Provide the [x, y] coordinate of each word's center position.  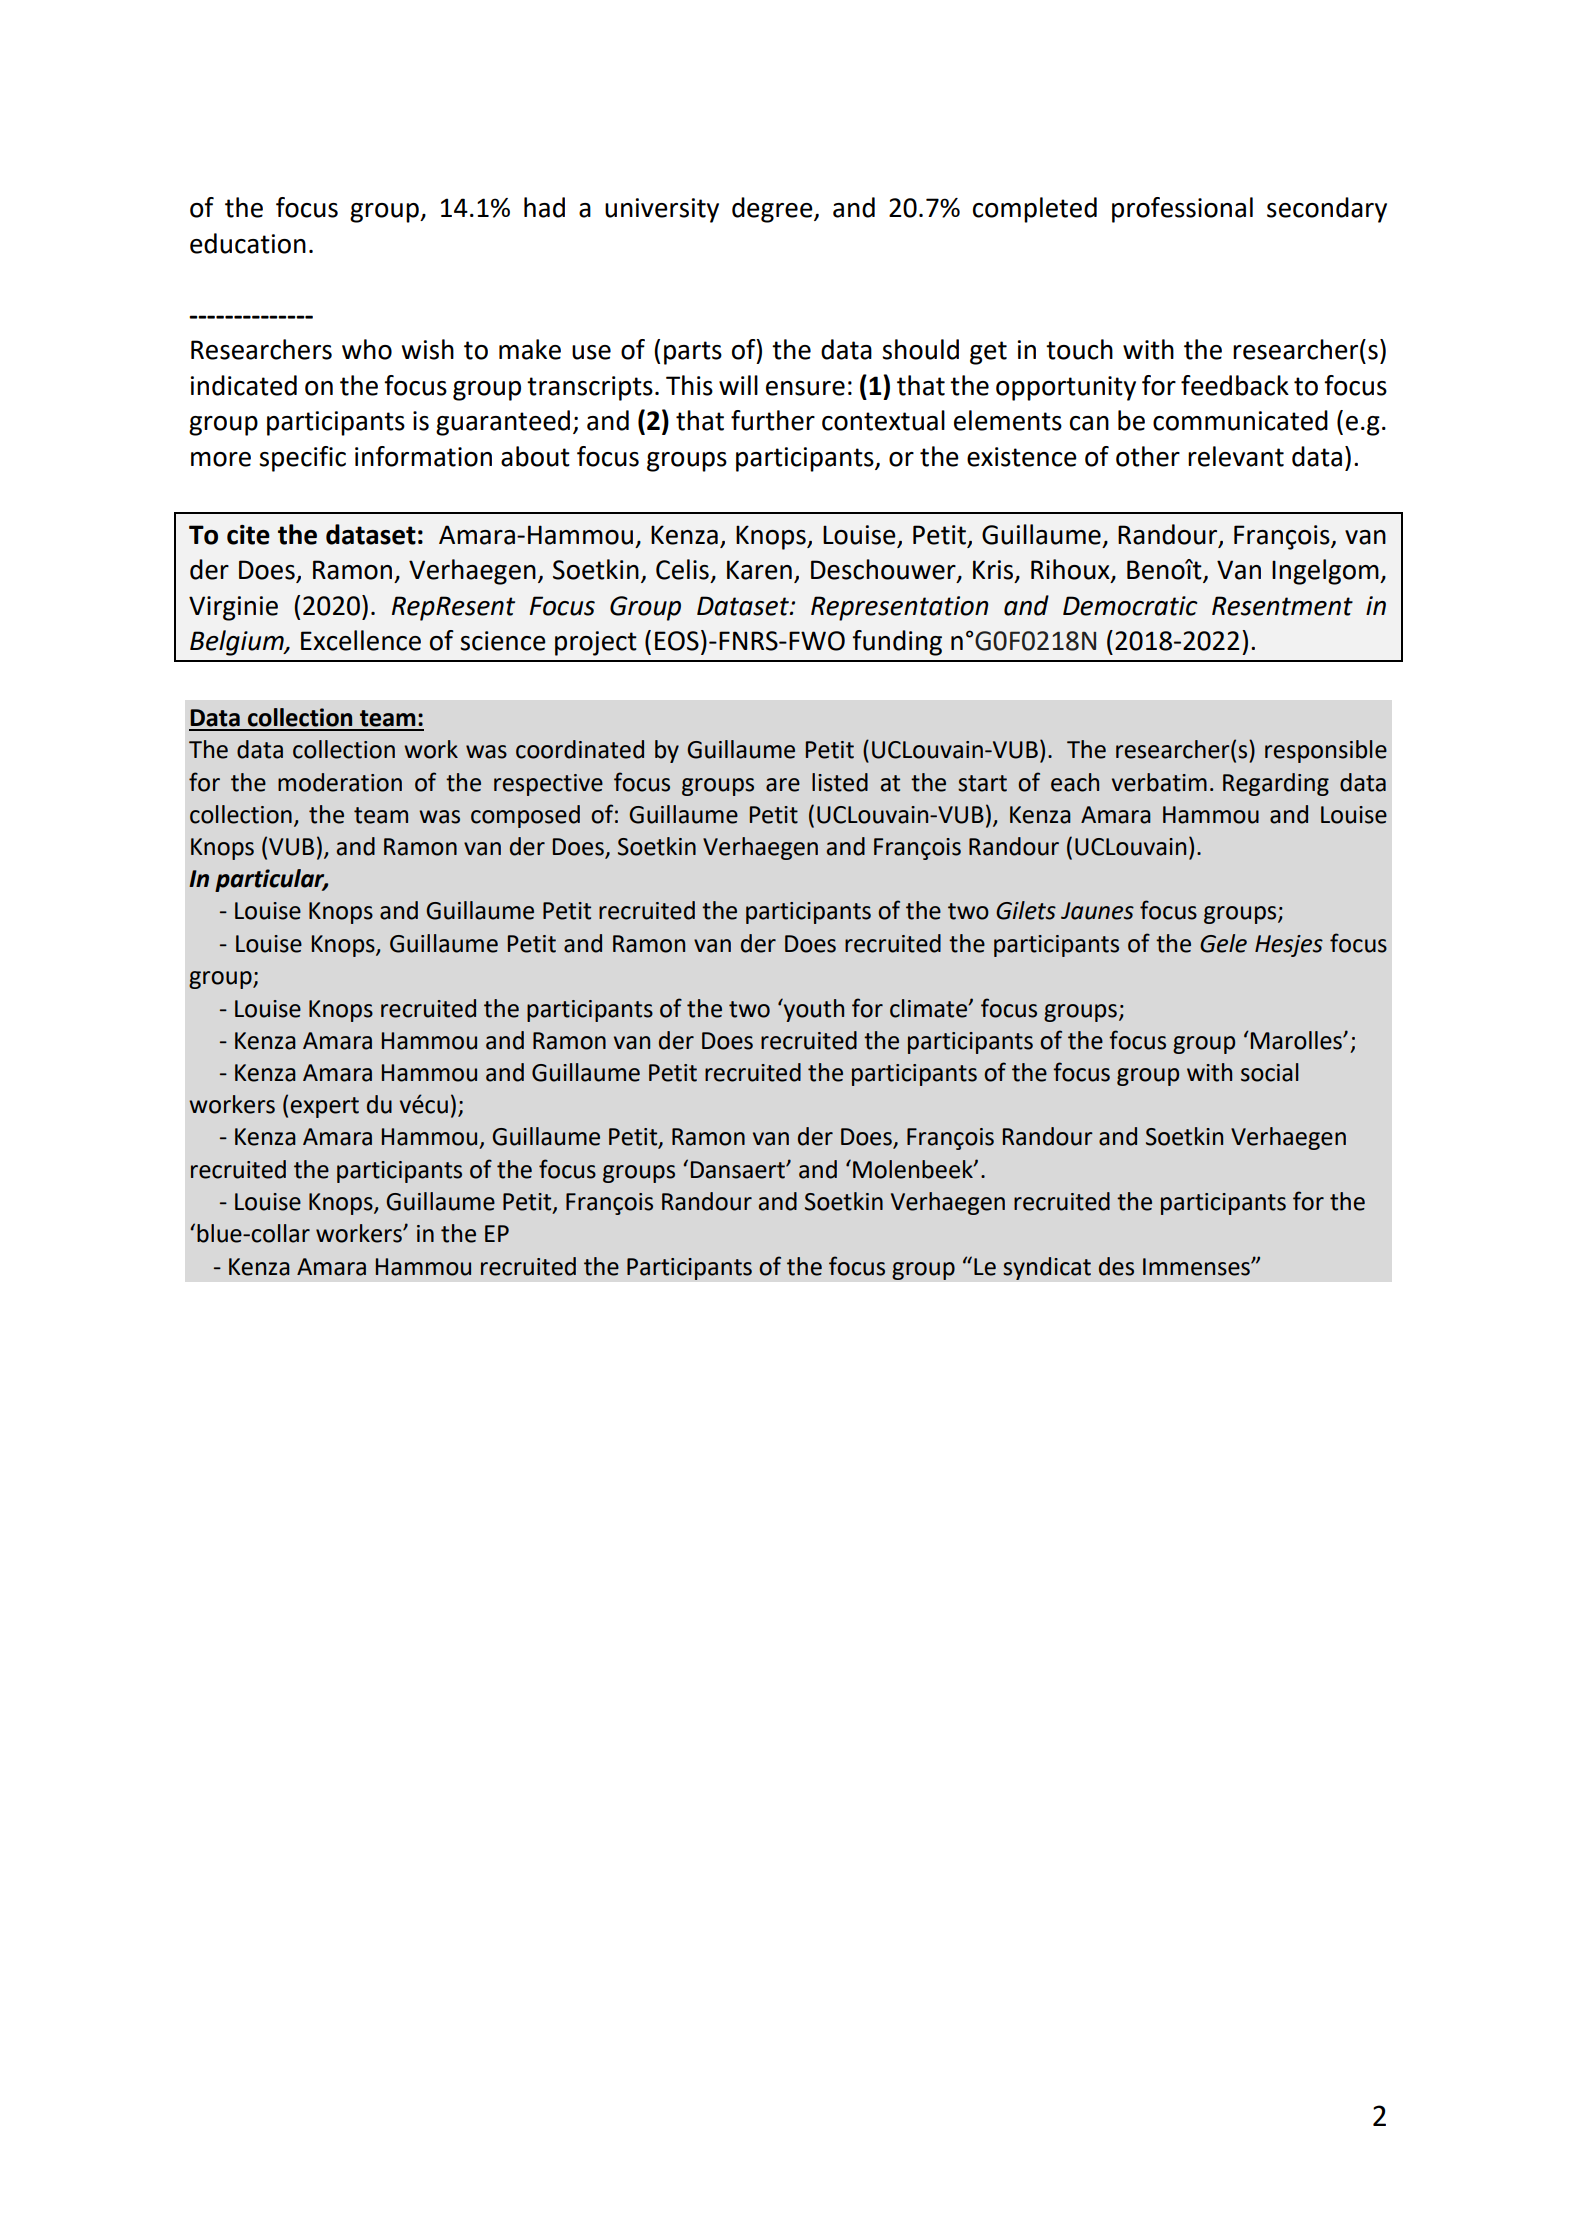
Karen [759, 570]
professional [1182, 210]
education [248, 243]
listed [840, 782]
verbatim [1159, 782]
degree [773, 210]
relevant [1236, 456]
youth [812, 1010]
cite [248, 535]
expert [324, 1107]
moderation [340, 782]
